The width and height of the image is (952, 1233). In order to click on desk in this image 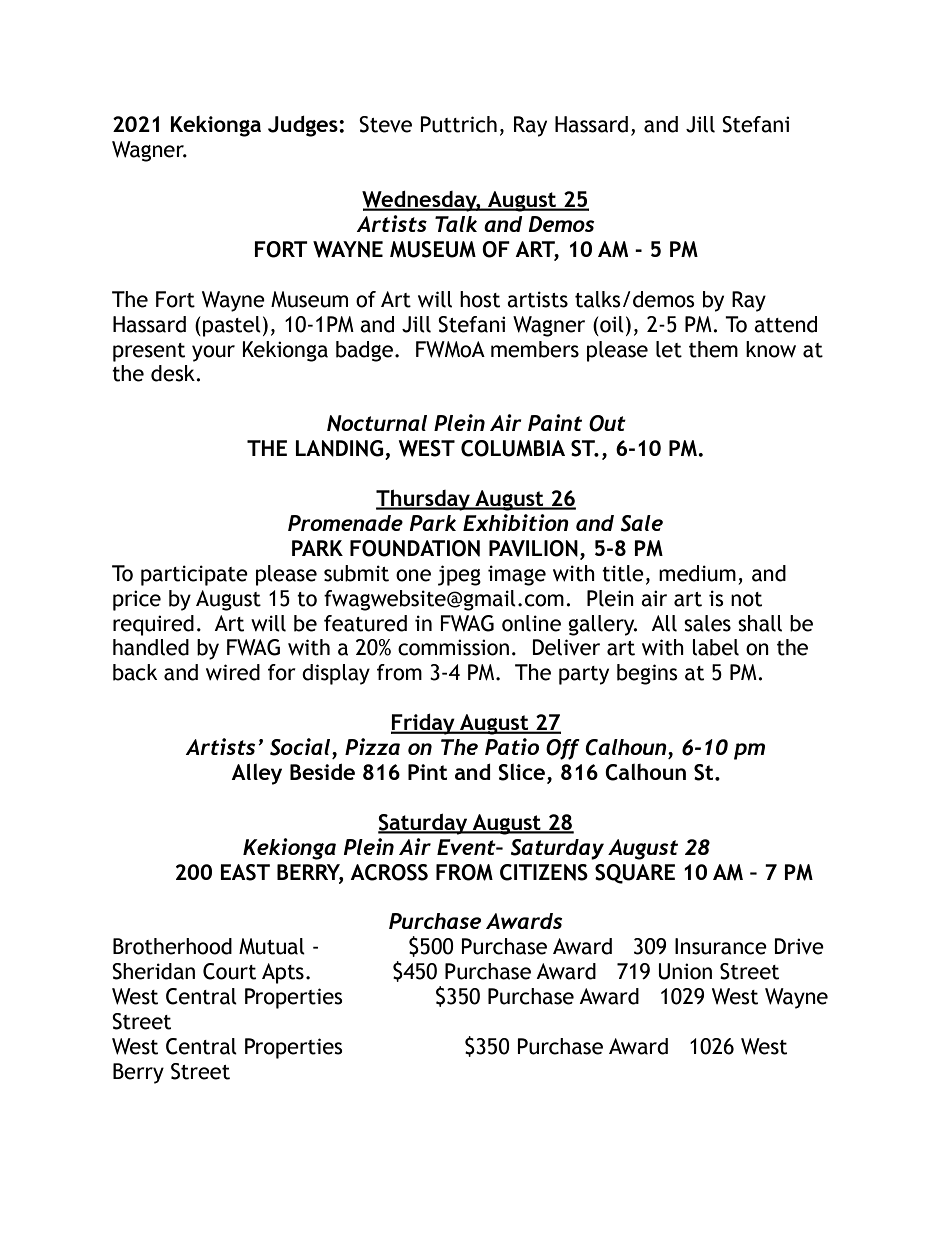, I will do `click(174, 373)`.
